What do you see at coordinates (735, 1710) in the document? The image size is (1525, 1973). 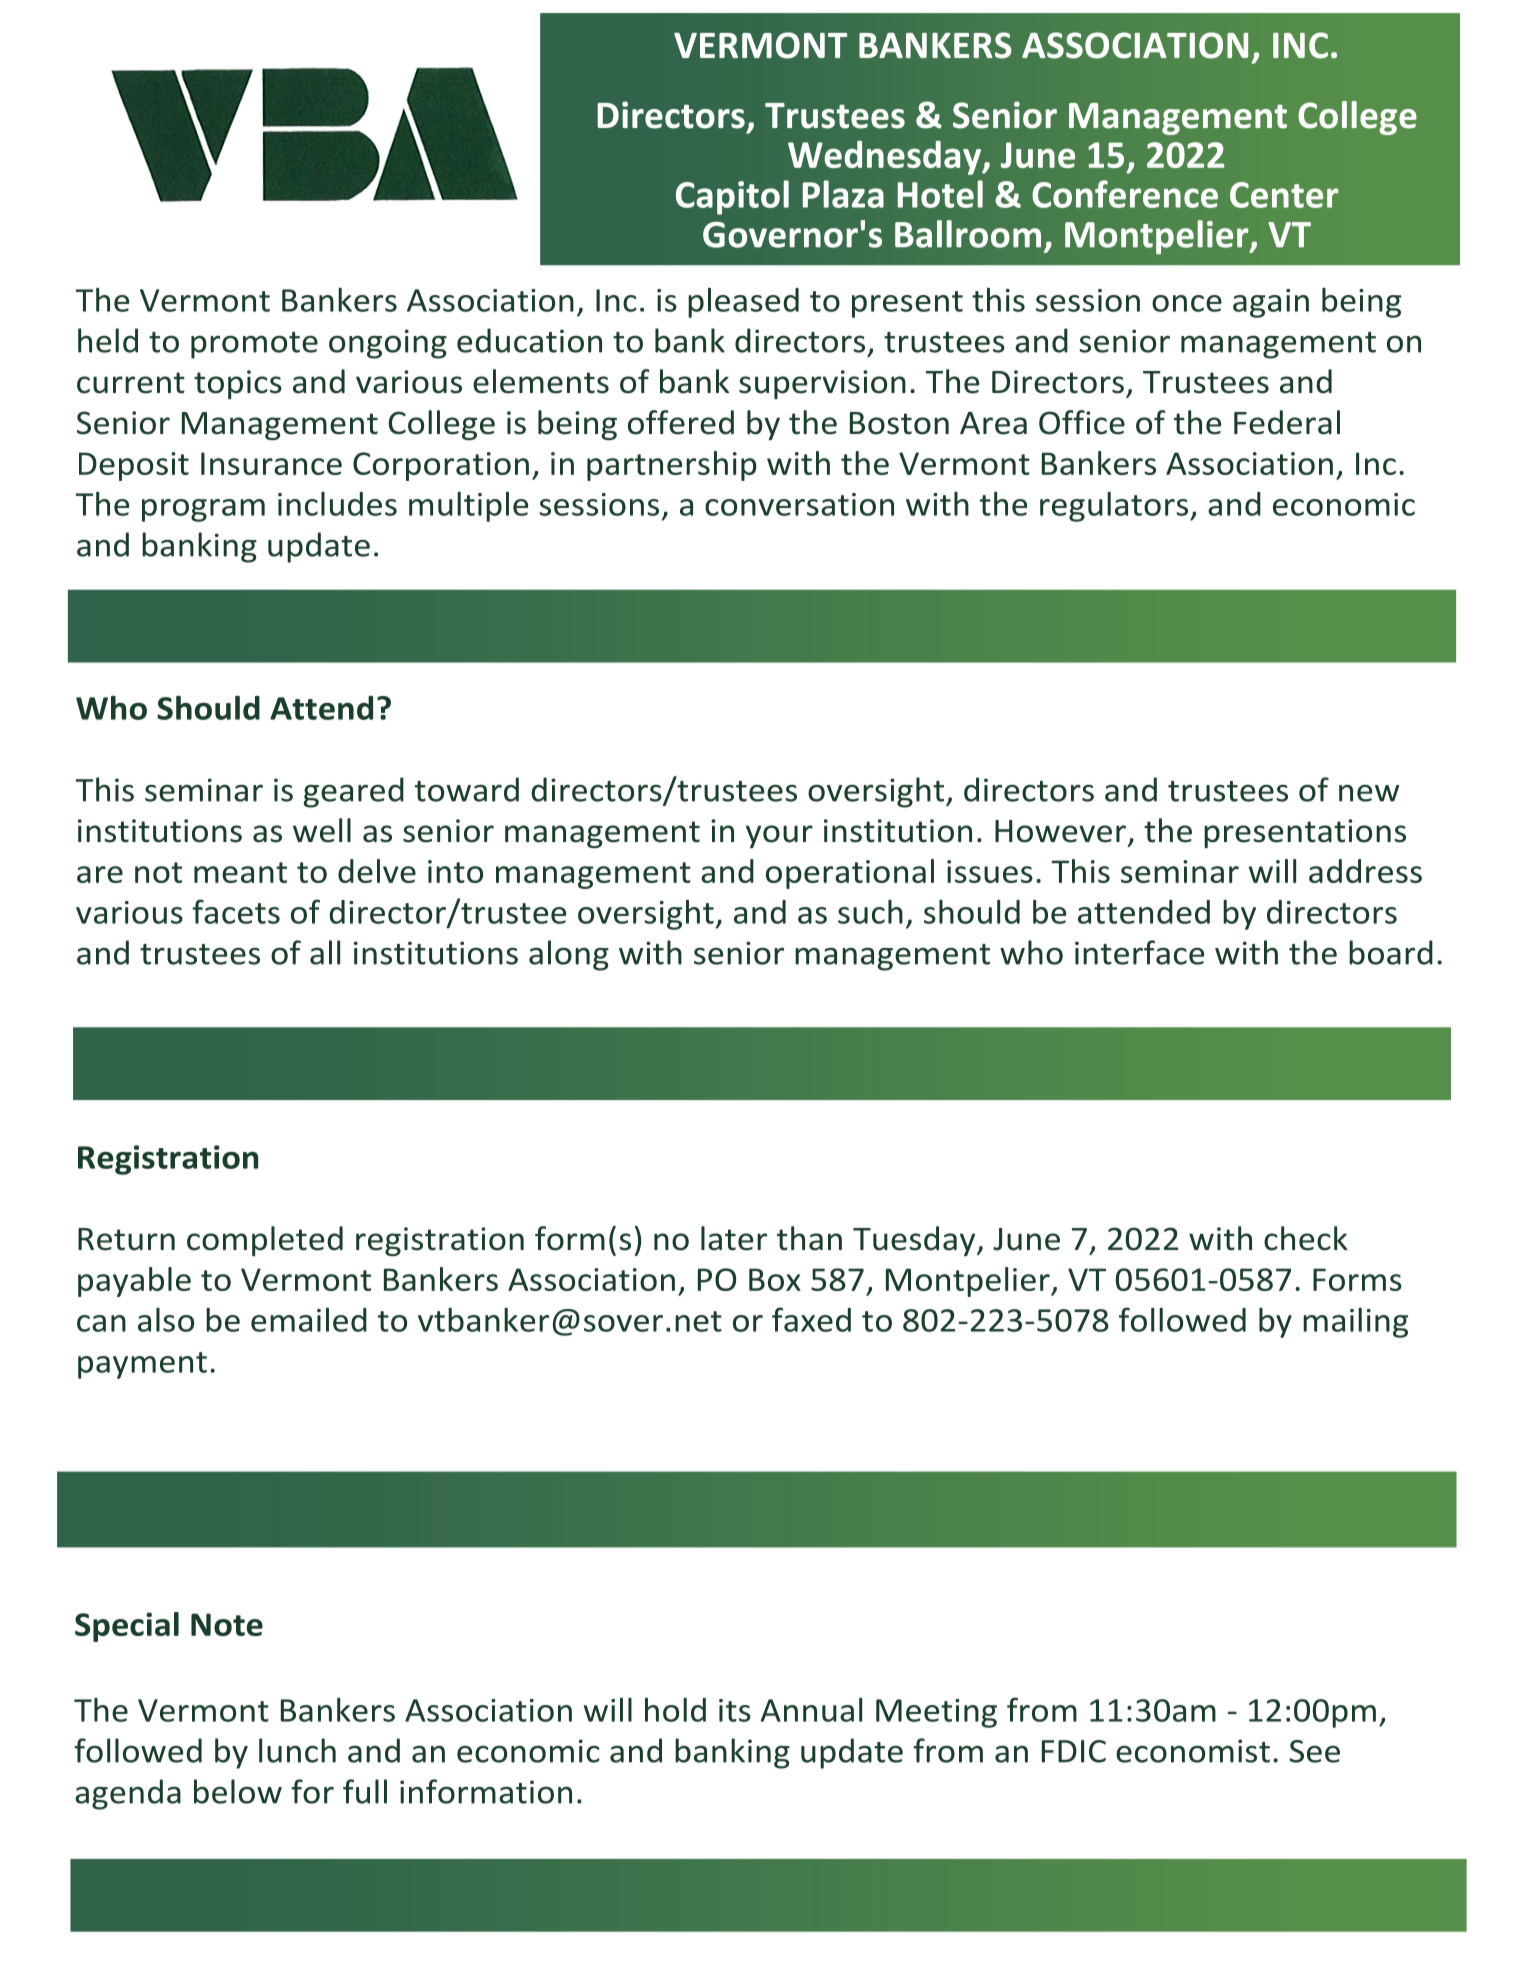 I see `its` at bounding box center [735, 1710].
